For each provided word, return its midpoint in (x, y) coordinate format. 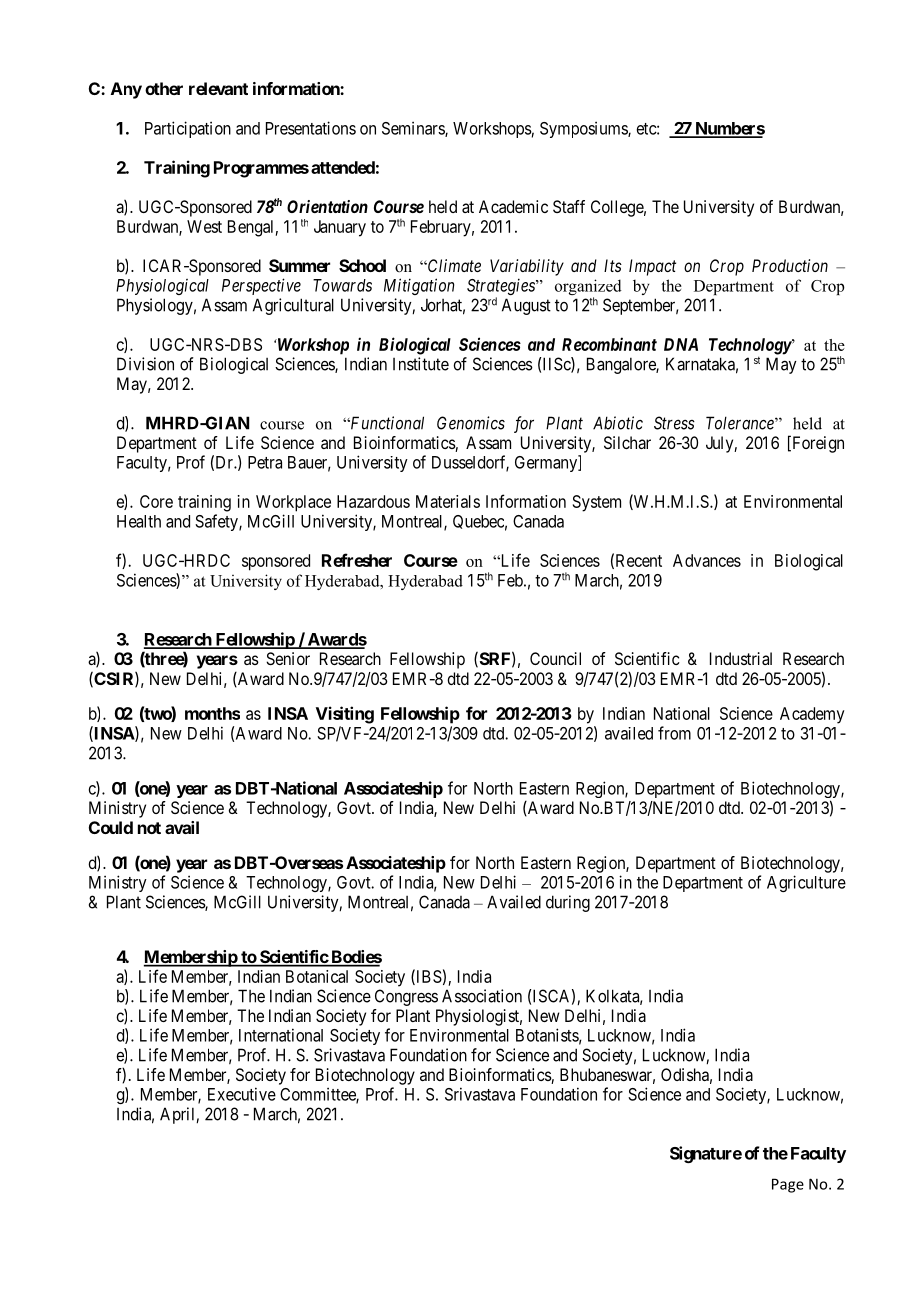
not (149, 828)
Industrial (741, 658)
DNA (681, 344)
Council (555, 658)
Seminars (414, 129)
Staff (569, 206)
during (568, 903)
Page (788, 1185)
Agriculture (806, 883)
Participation (188, 129)
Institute (421, 364)
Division (145, 364)
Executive (242, 1094)
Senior (288, 658)
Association (482, 996)
